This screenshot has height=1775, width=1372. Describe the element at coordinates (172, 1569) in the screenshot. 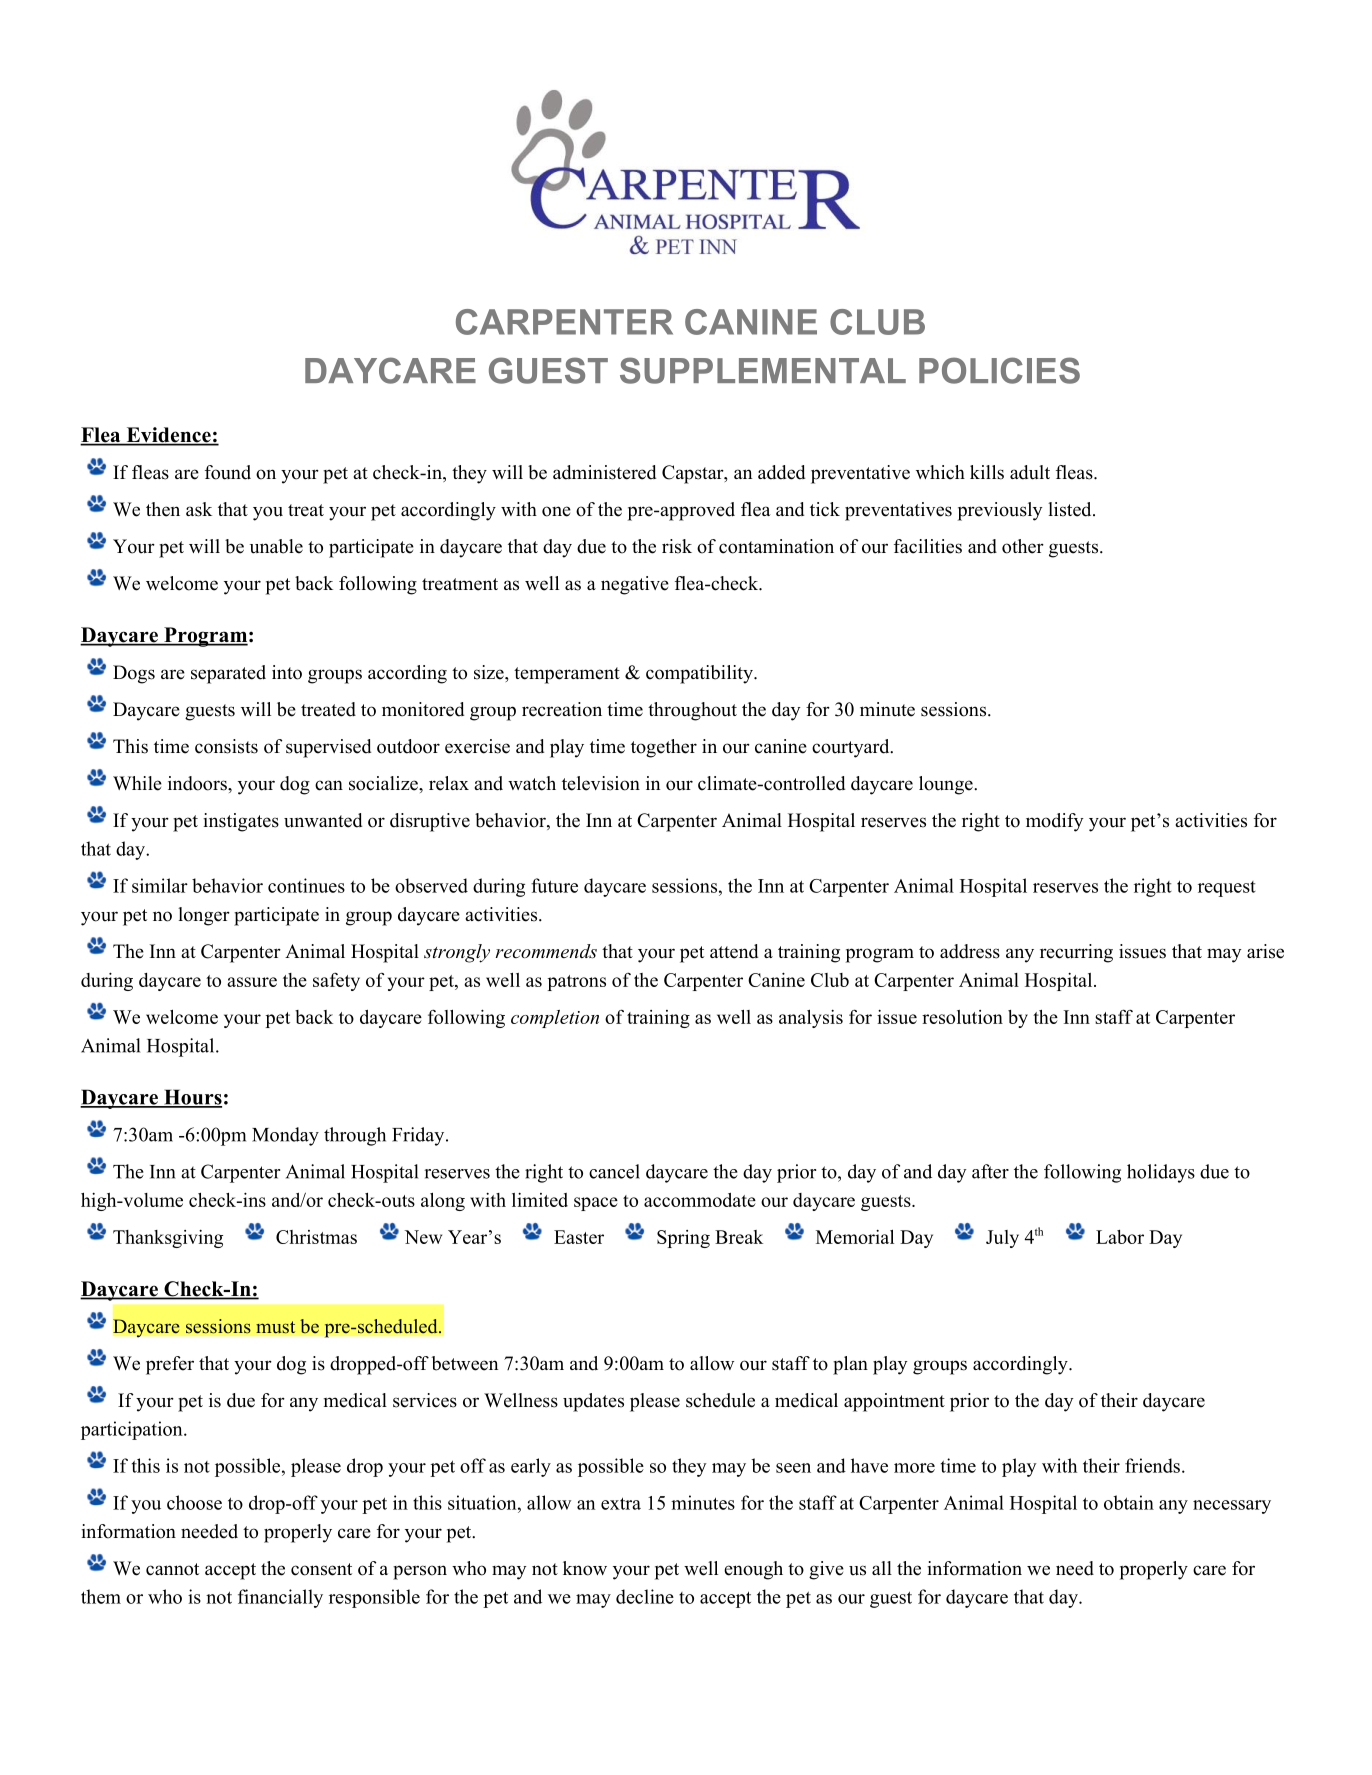

I see `cannot` at that location.
